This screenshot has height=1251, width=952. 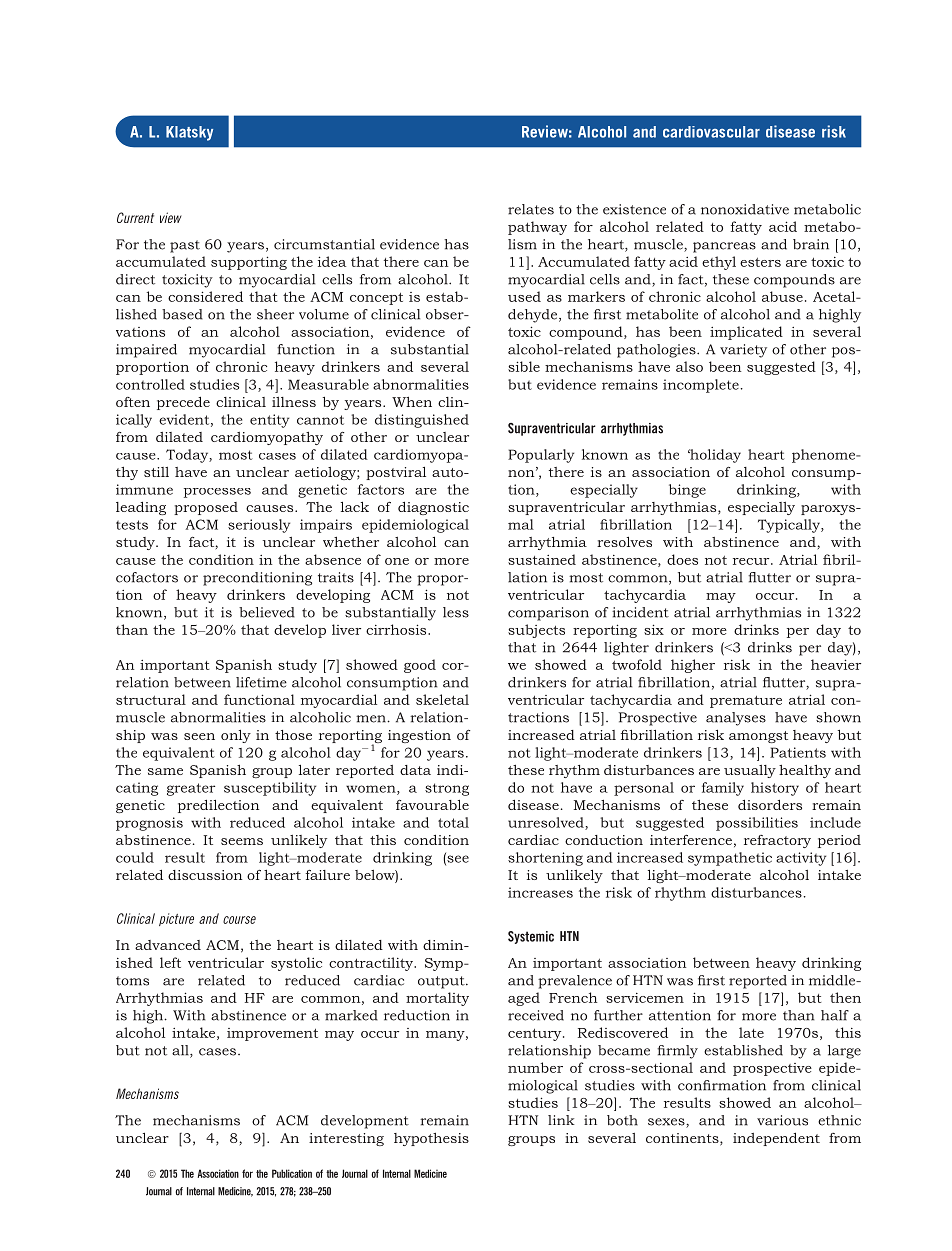 What do you see at coordinates (206, 508) in the screenshot?
I see `proposed` at bounding box center [206, 508].
